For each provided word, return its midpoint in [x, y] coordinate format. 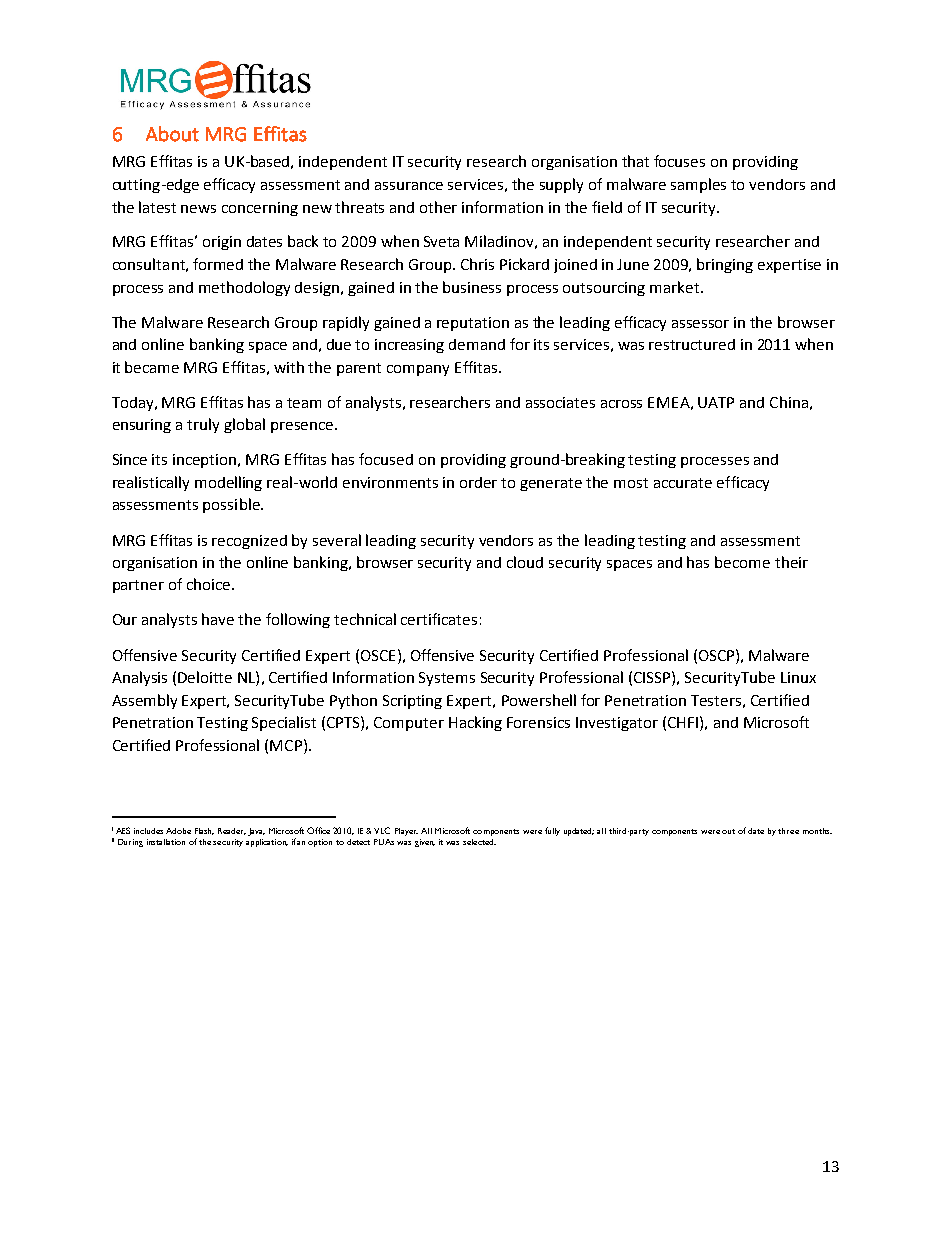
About [172, 134]
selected [479, 842]
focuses [679, 161]
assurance [409, 186]
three [788, 831]
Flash [204, 831]
